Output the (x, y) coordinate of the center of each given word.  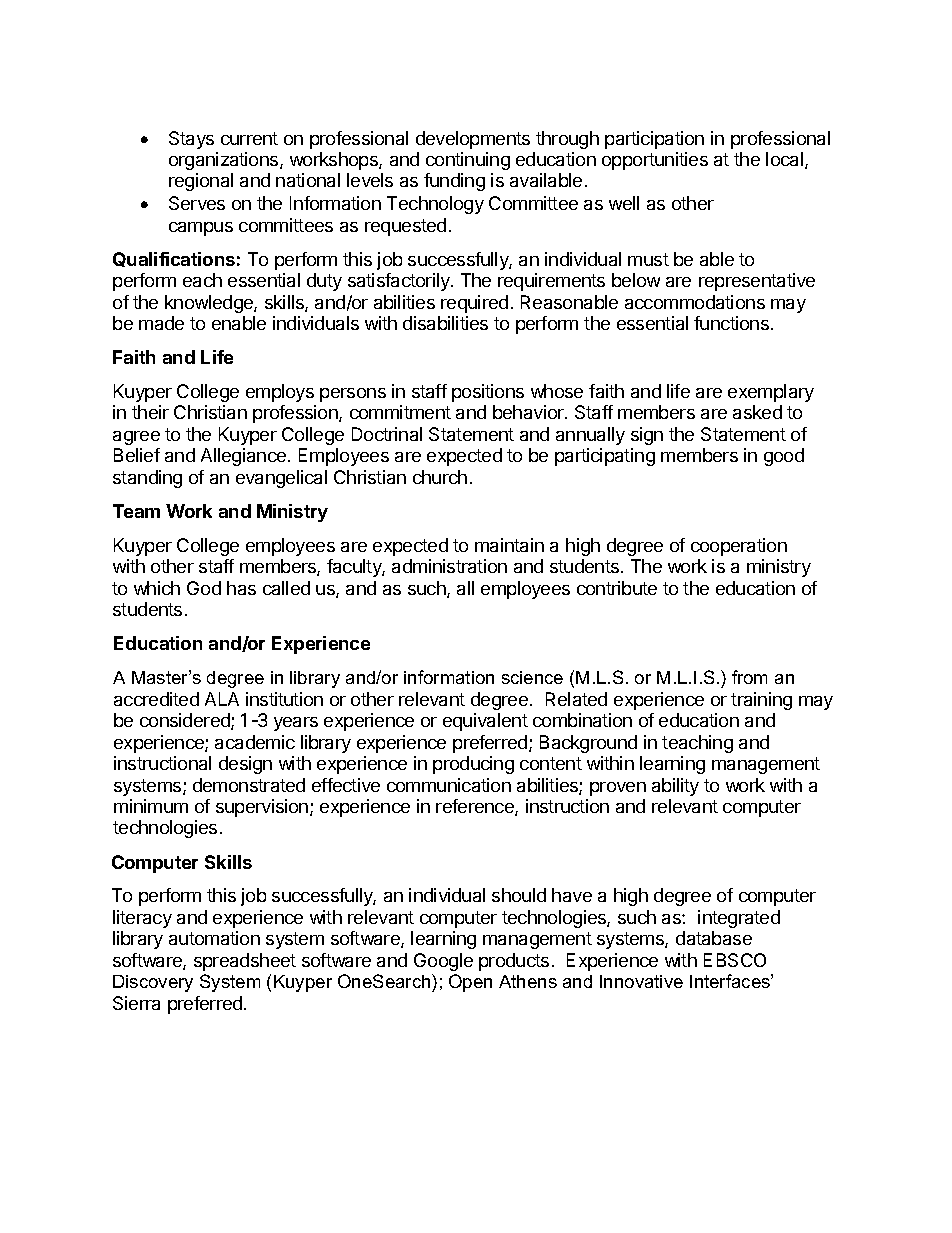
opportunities (655, 161)
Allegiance (245, 457)
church (440, 477)
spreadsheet (245, 962)
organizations (225, 161)
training (761, 701)
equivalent (485, 722)
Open (470, 983)
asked (757, 412)
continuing (468, 161)
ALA (222, 699)
